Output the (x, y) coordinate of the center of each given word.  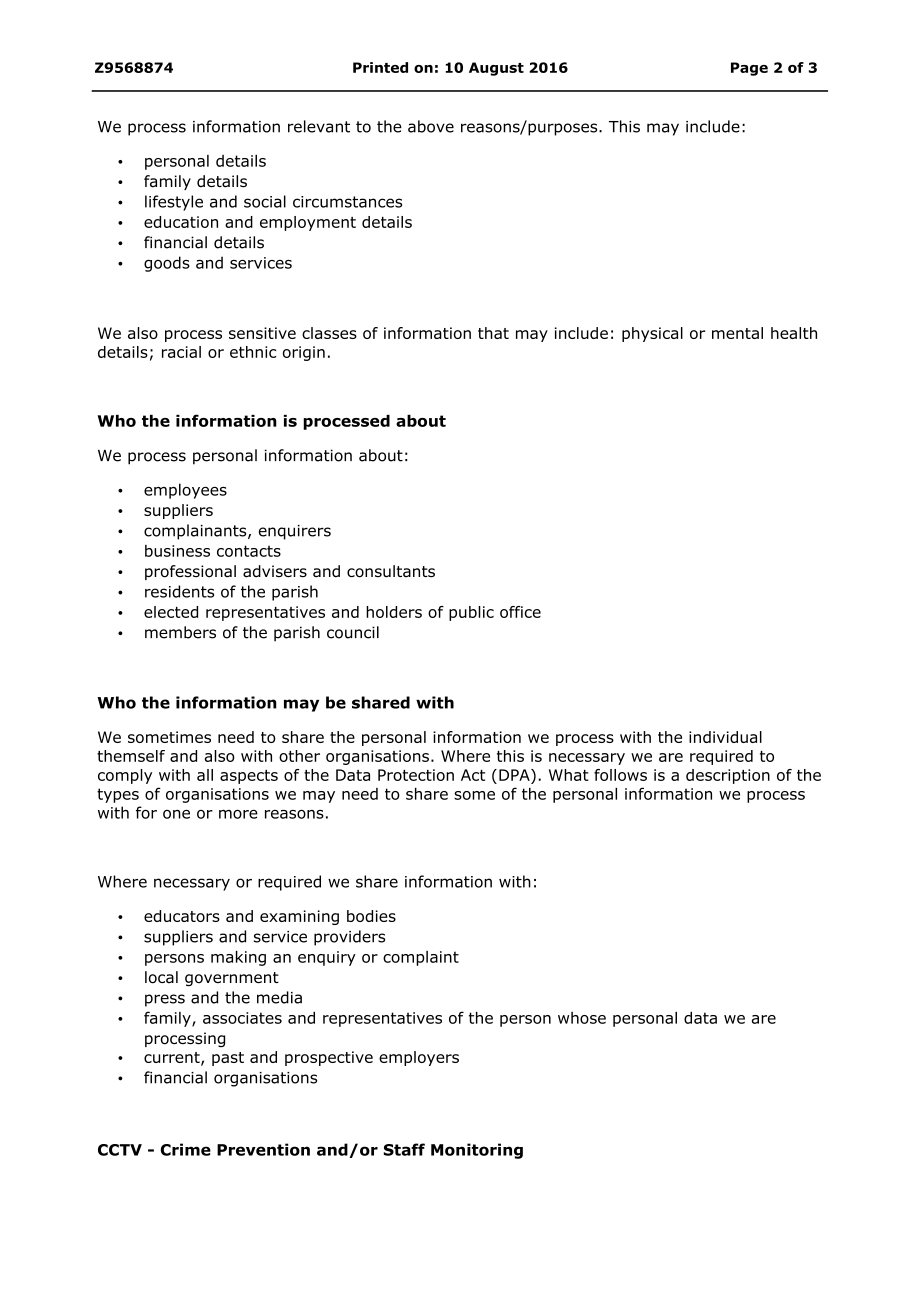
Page (749, 69)
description (728, 776)
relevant (319, 126)
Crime (186, 1149)
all (205, 775)
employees (185, 491)
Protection (416, 775)
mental (737, 333)
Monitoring (477, 1151)
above (431, 126)
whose (582, 1018)
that (493, 333)
